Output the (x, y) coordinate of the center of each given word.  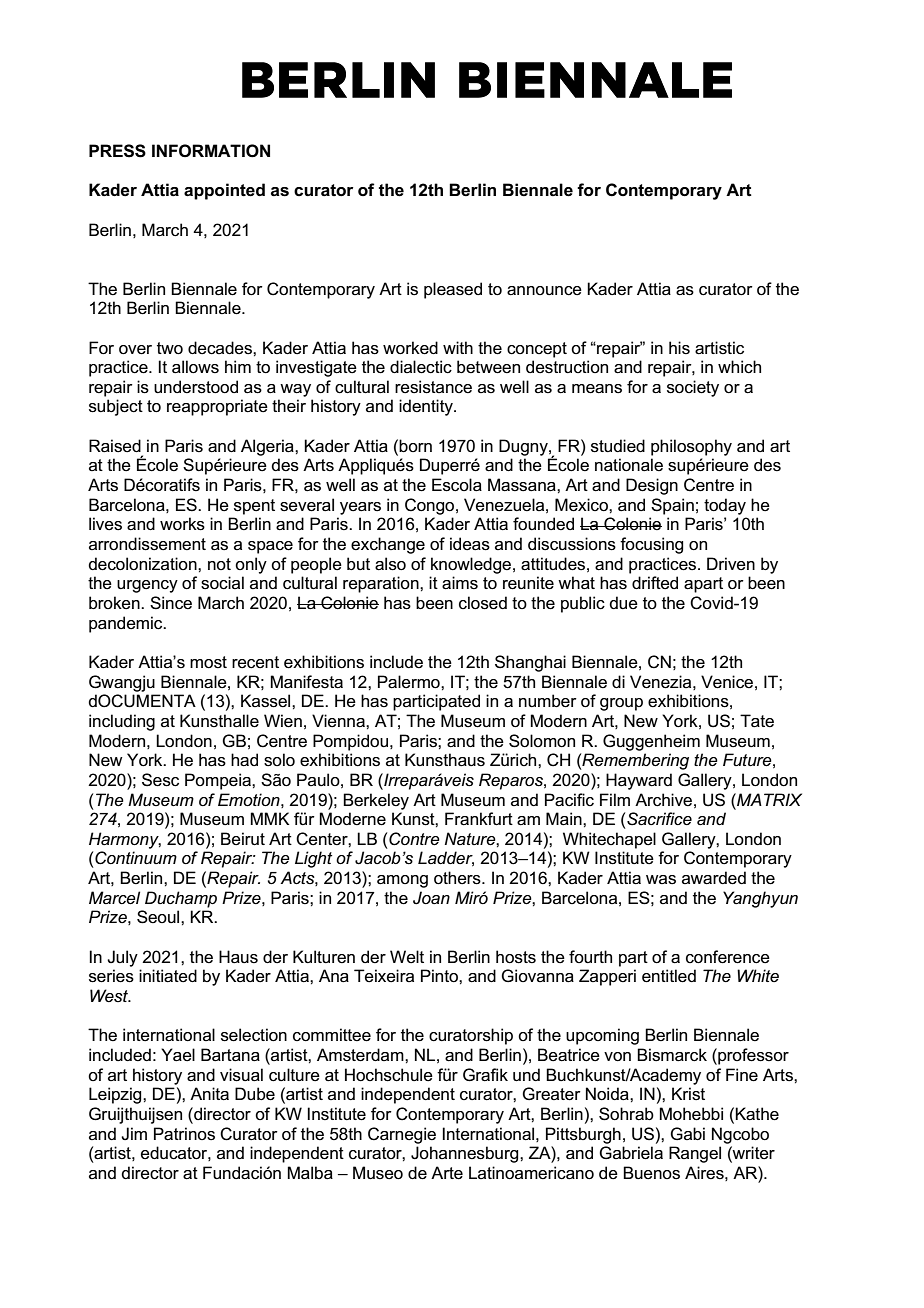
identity (427, 407)
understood (196, 387)
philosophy (691, 447)
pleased (453, 290)
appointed (224, 191)
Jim (134, 1133)
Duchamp (181, 899)
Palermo (410, 682)
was (661, 880)
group (621, 704)
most (208, 662)
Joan (431, 898)
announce (544, 291)
